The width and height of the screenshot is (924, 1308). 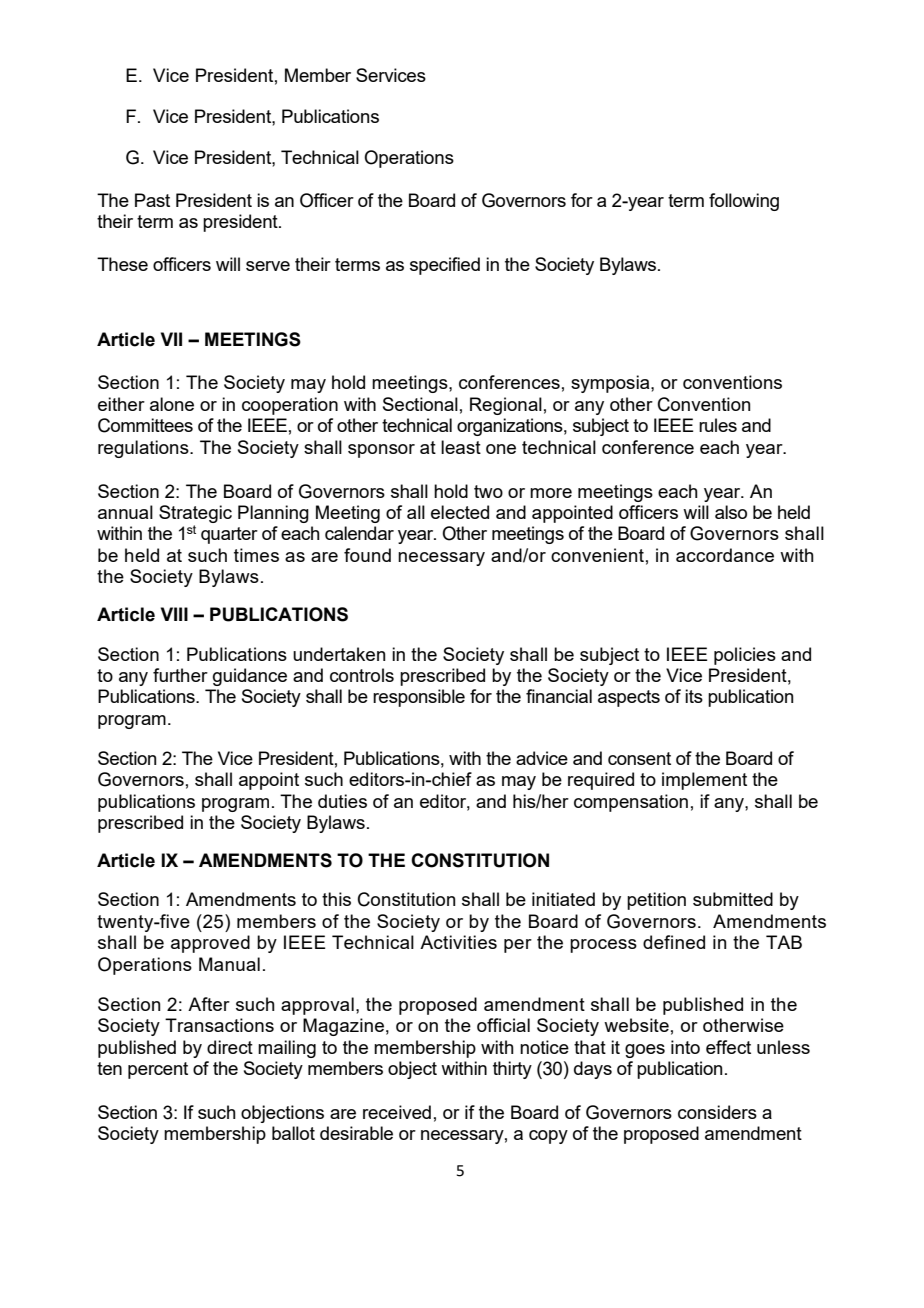 What do you see at coordinates (717, 1112) in the screenshot?
I see `considers` at bounding box center [717, 1112].
